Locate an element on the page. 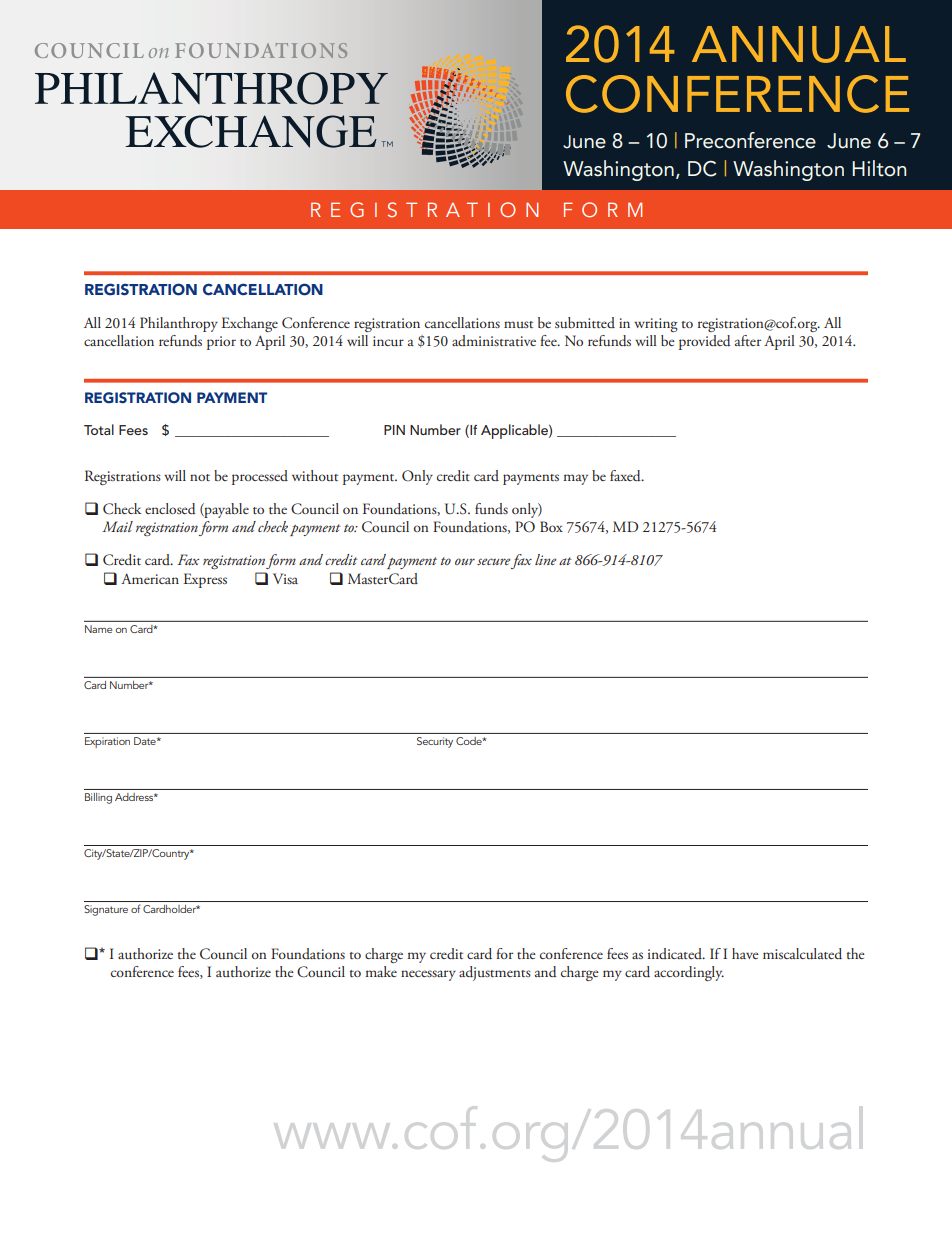 Image resolution: width=952 pixels, height=1233 pixels. must is located at coordinates (518, 324).
